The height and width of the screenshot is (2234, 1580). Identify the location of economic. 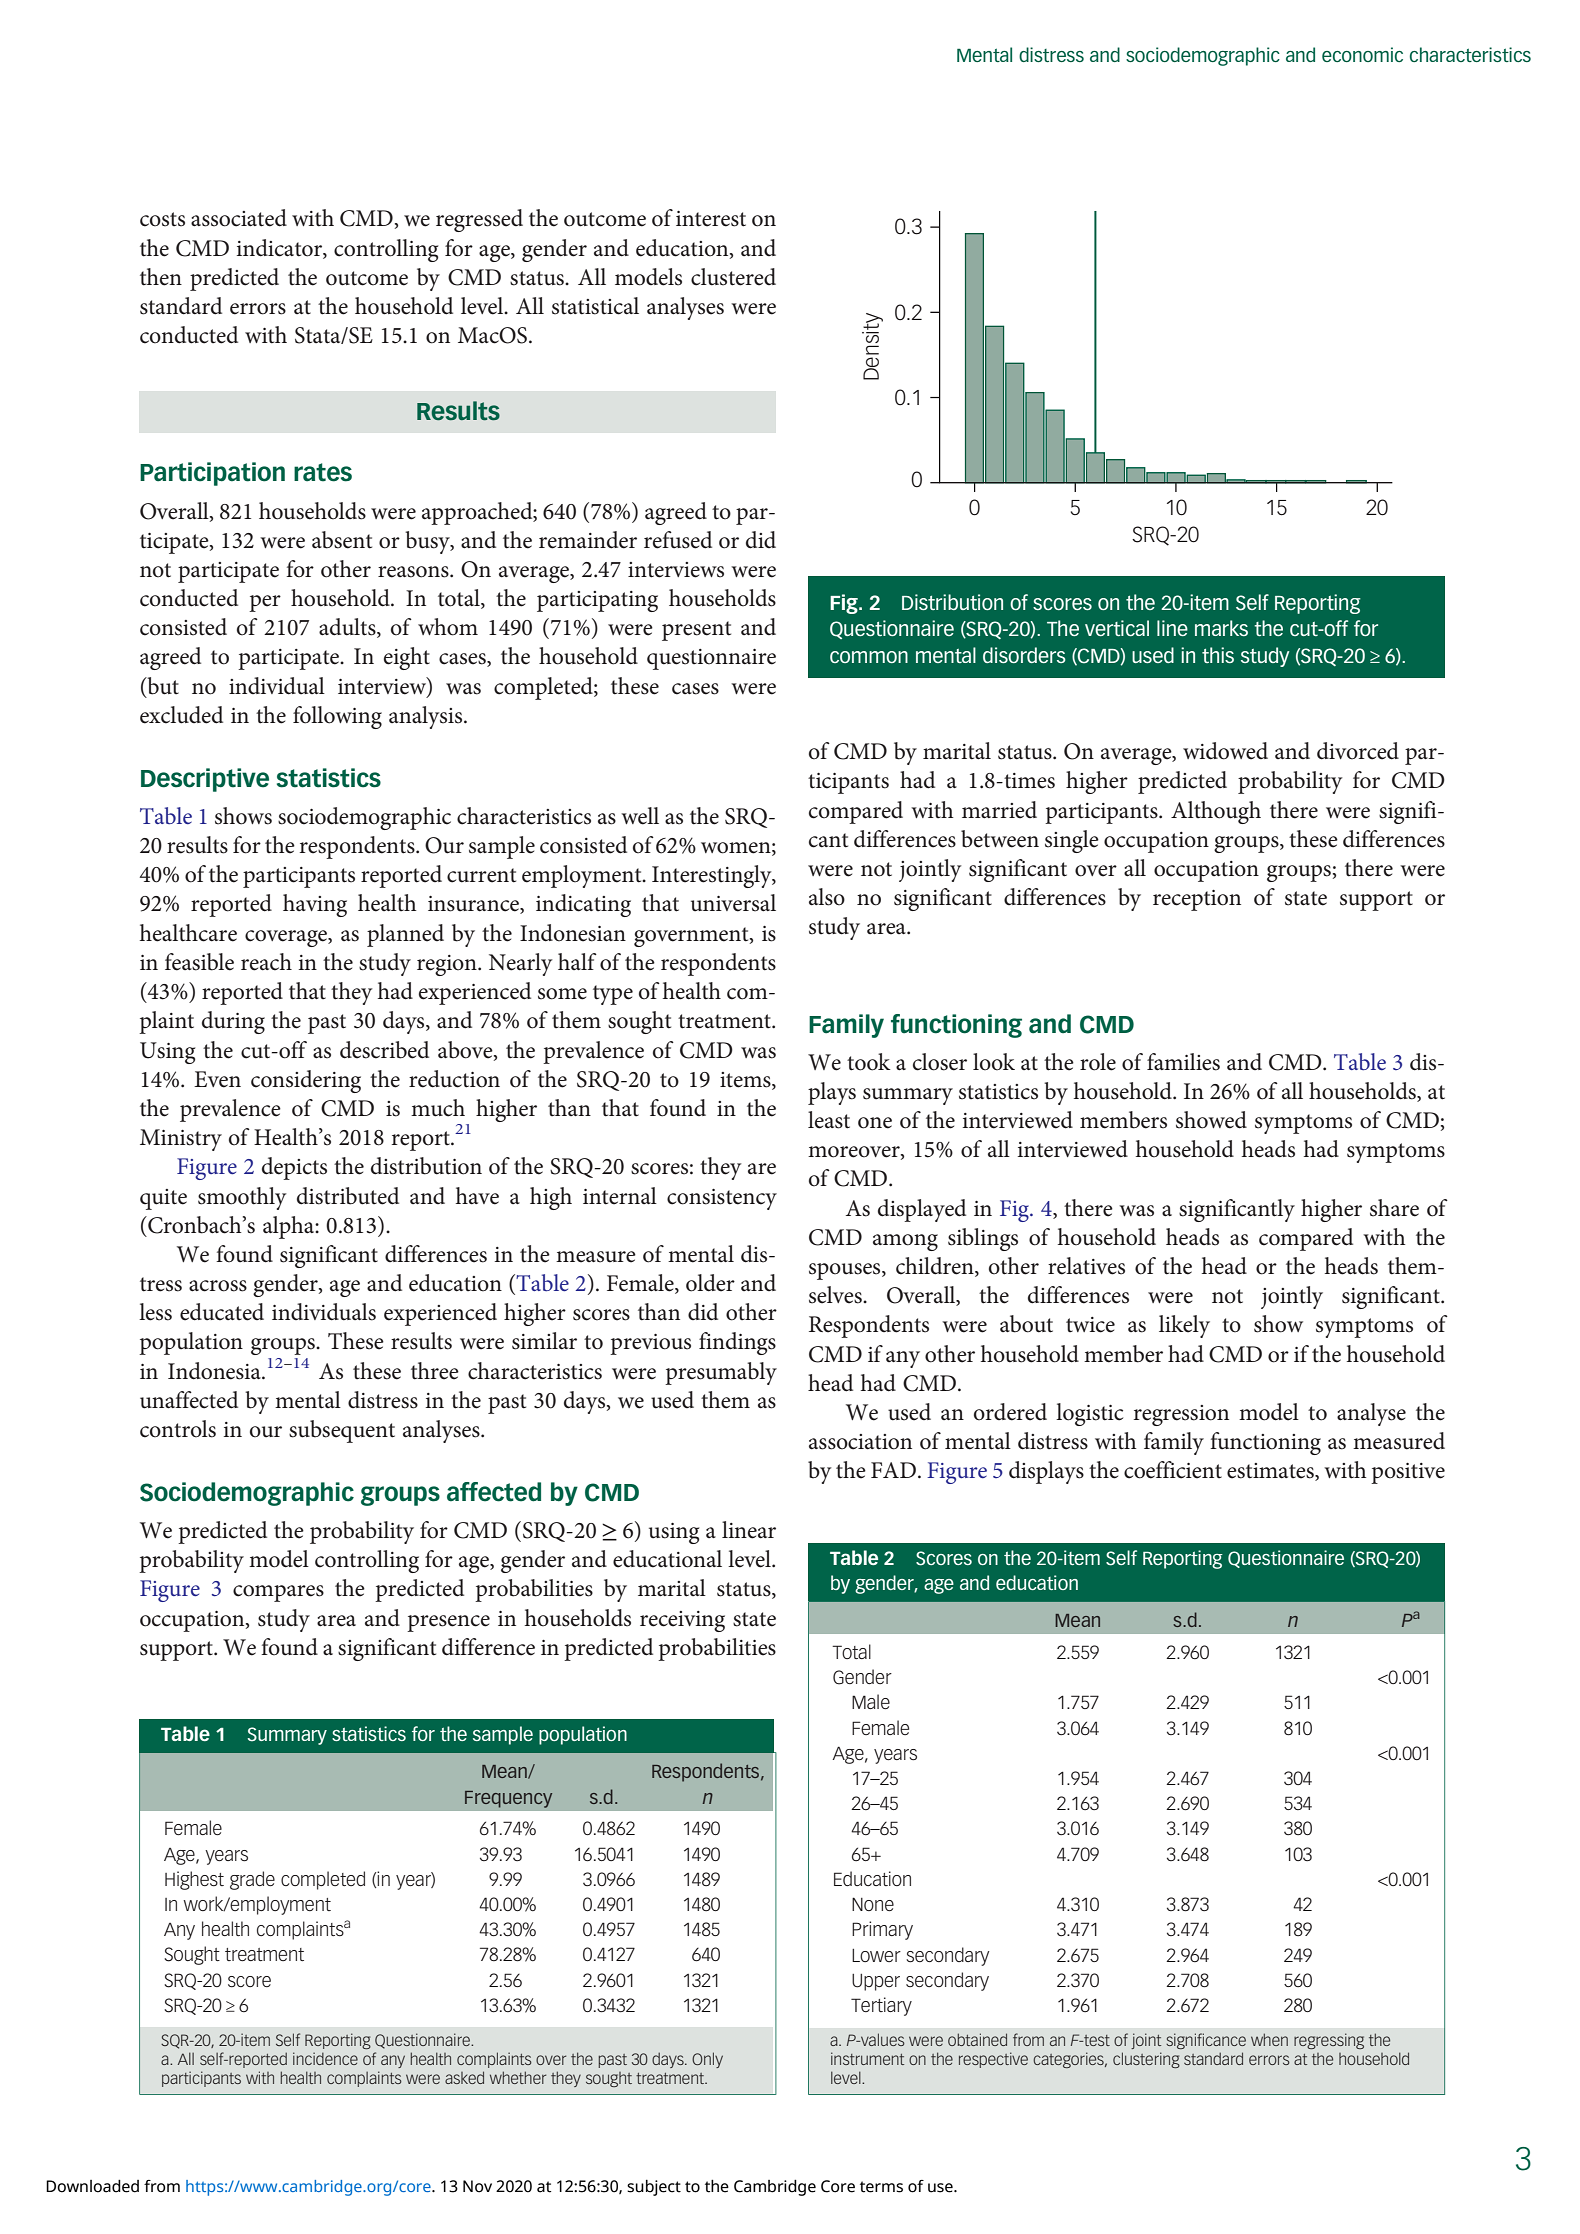
(1362, 54).
